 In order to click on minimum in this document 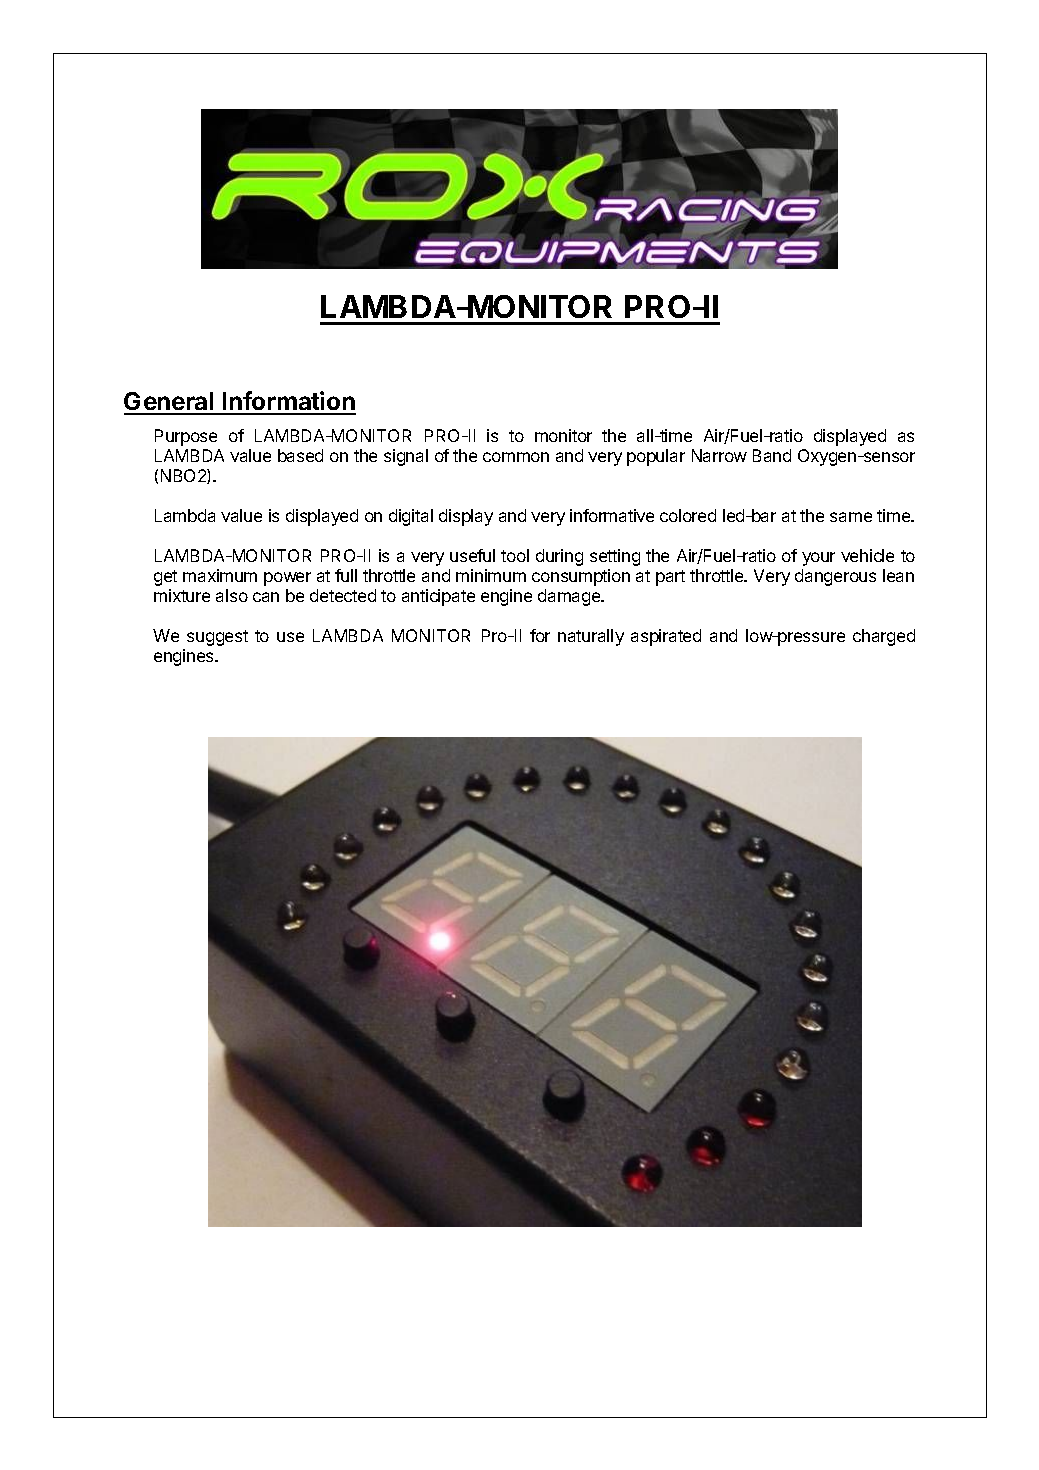, I will do `click(491, 575)`.
